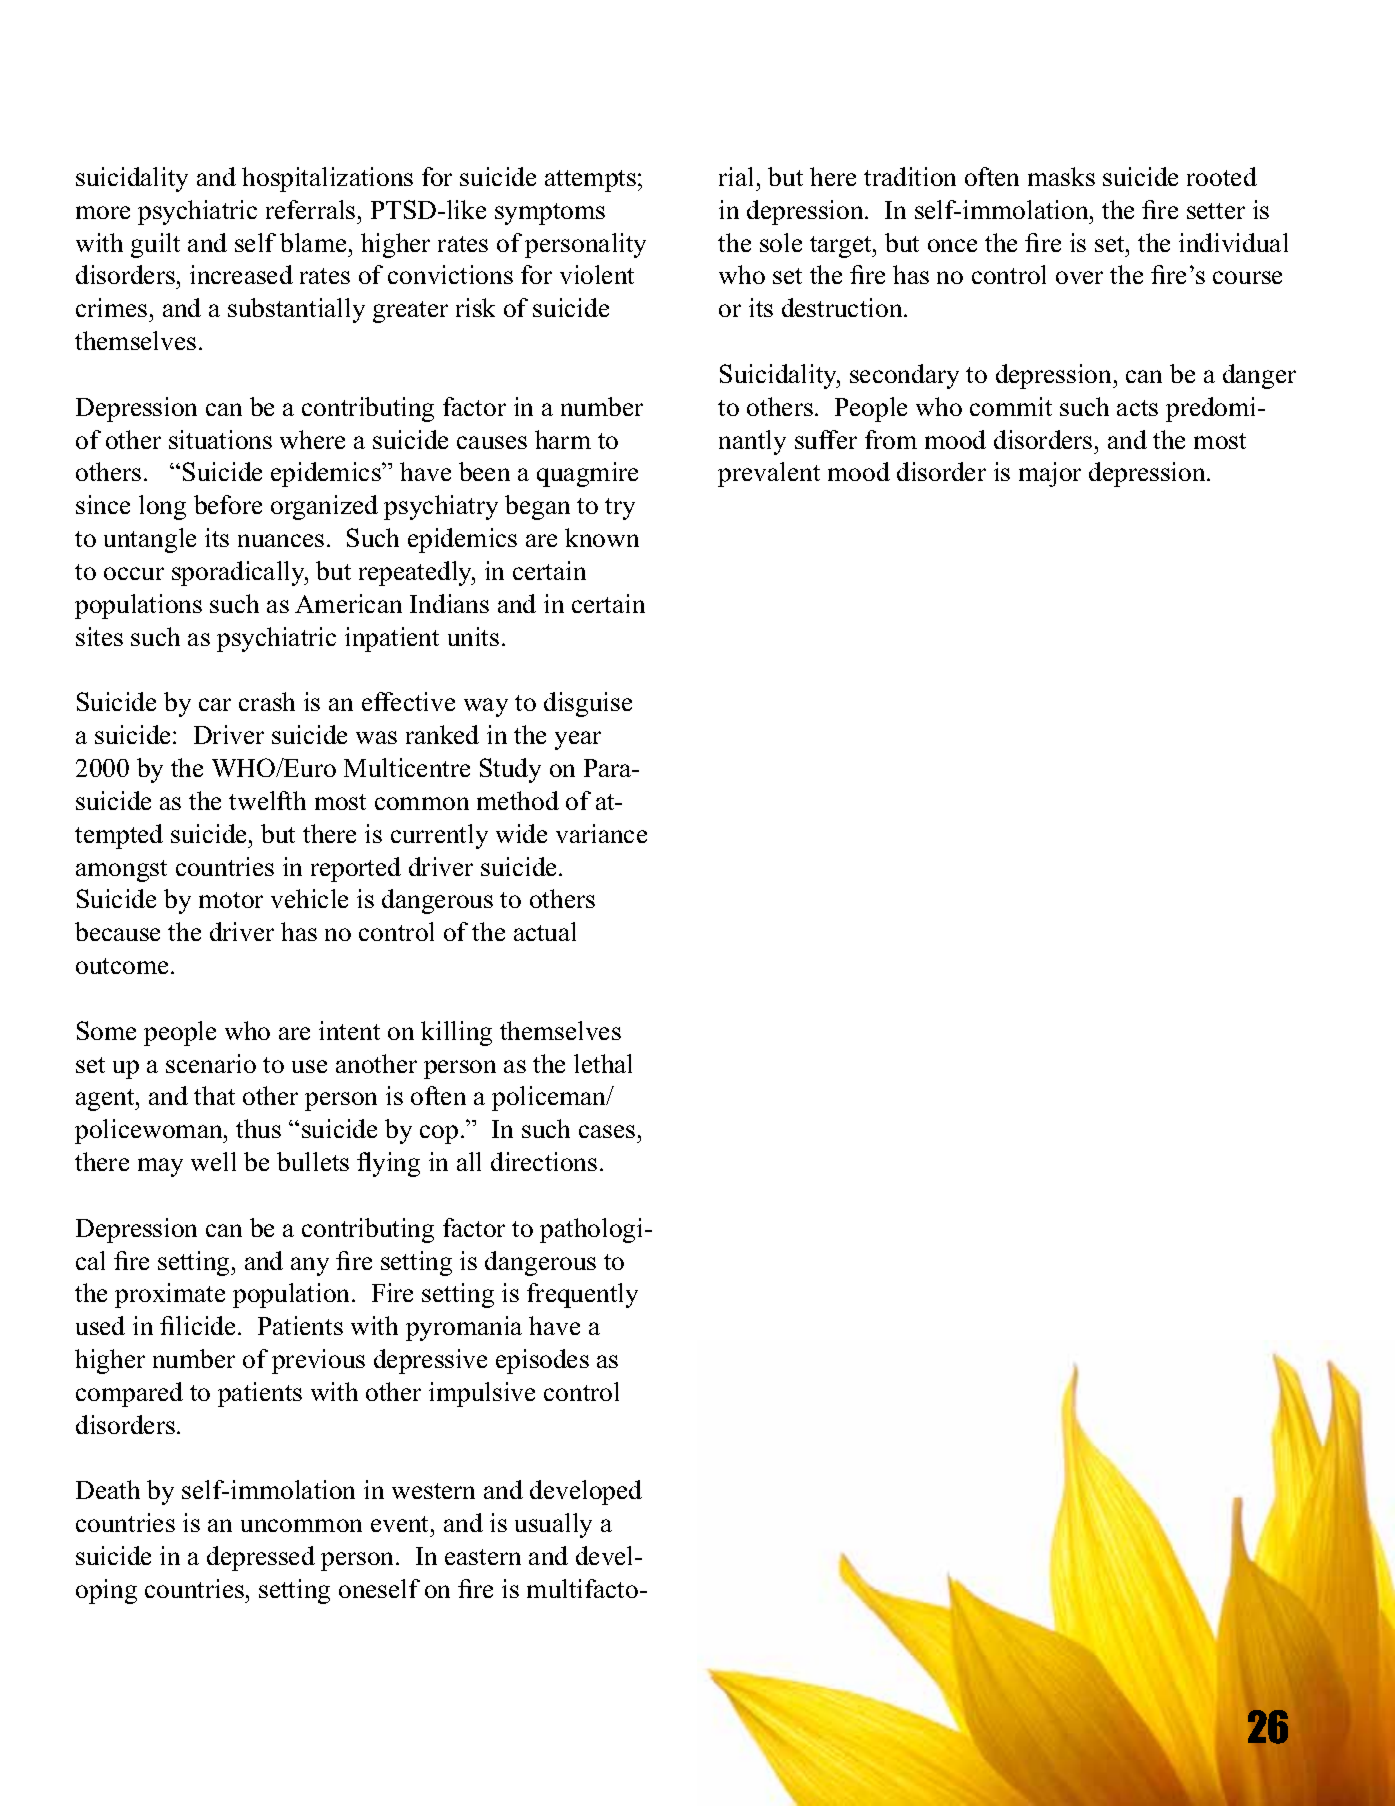 The image size is (1395, 1806). What do you see at coordinates (578, 740) in the screenshot?
I see `year` at bounding box center [578, 740].
